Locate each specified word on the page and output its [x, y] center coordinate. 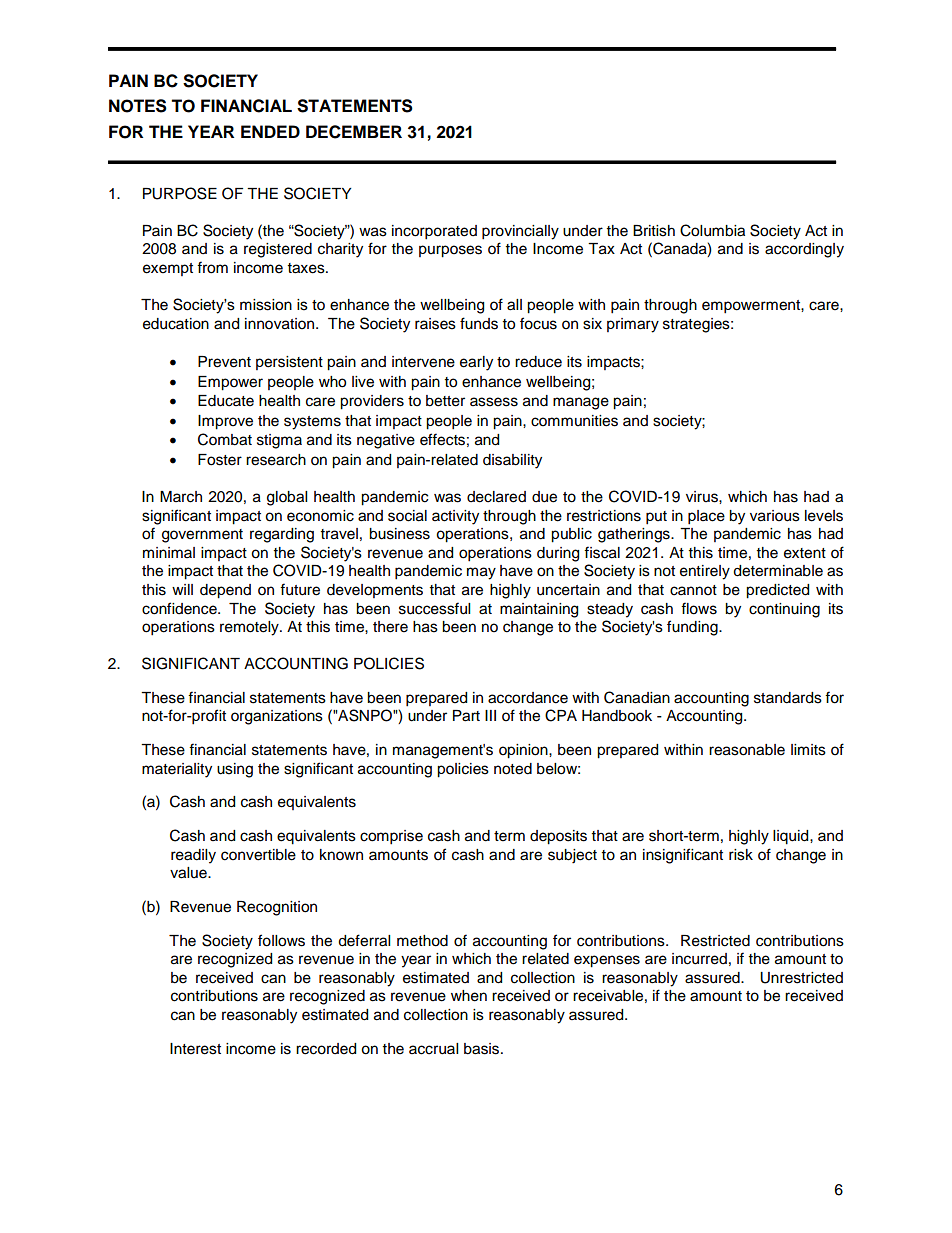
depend [225, 591]
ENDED [270, 131]
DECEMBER [354, 132]
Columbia [712, 230]
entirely [705, 572]
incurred [699, 959]
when [469, 996]
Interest [195, 1049]
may [481, 573]
